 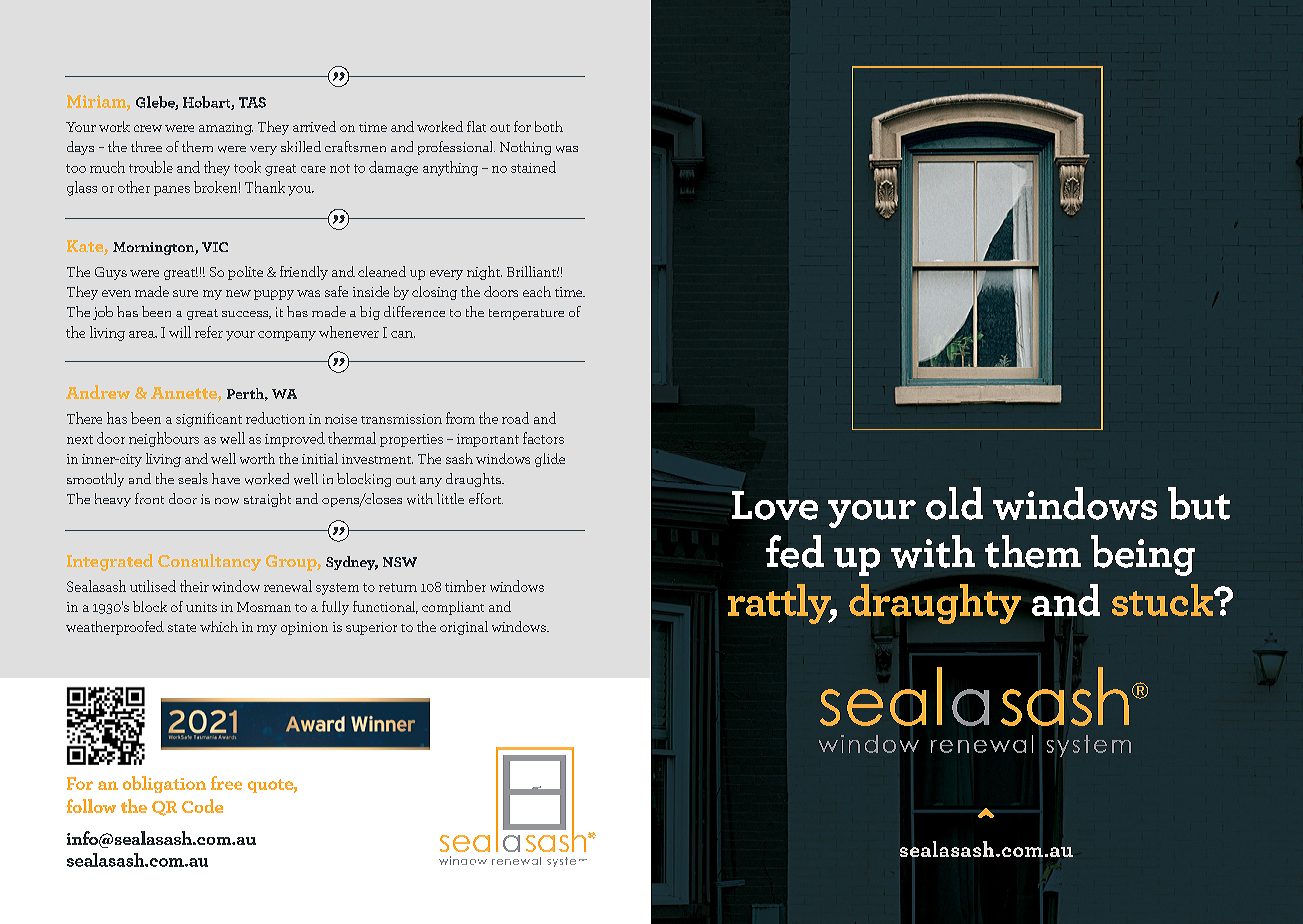 What do you see at coordinates (465, 586) in the image?
I see `timber` at bounding box center [465, 586].
